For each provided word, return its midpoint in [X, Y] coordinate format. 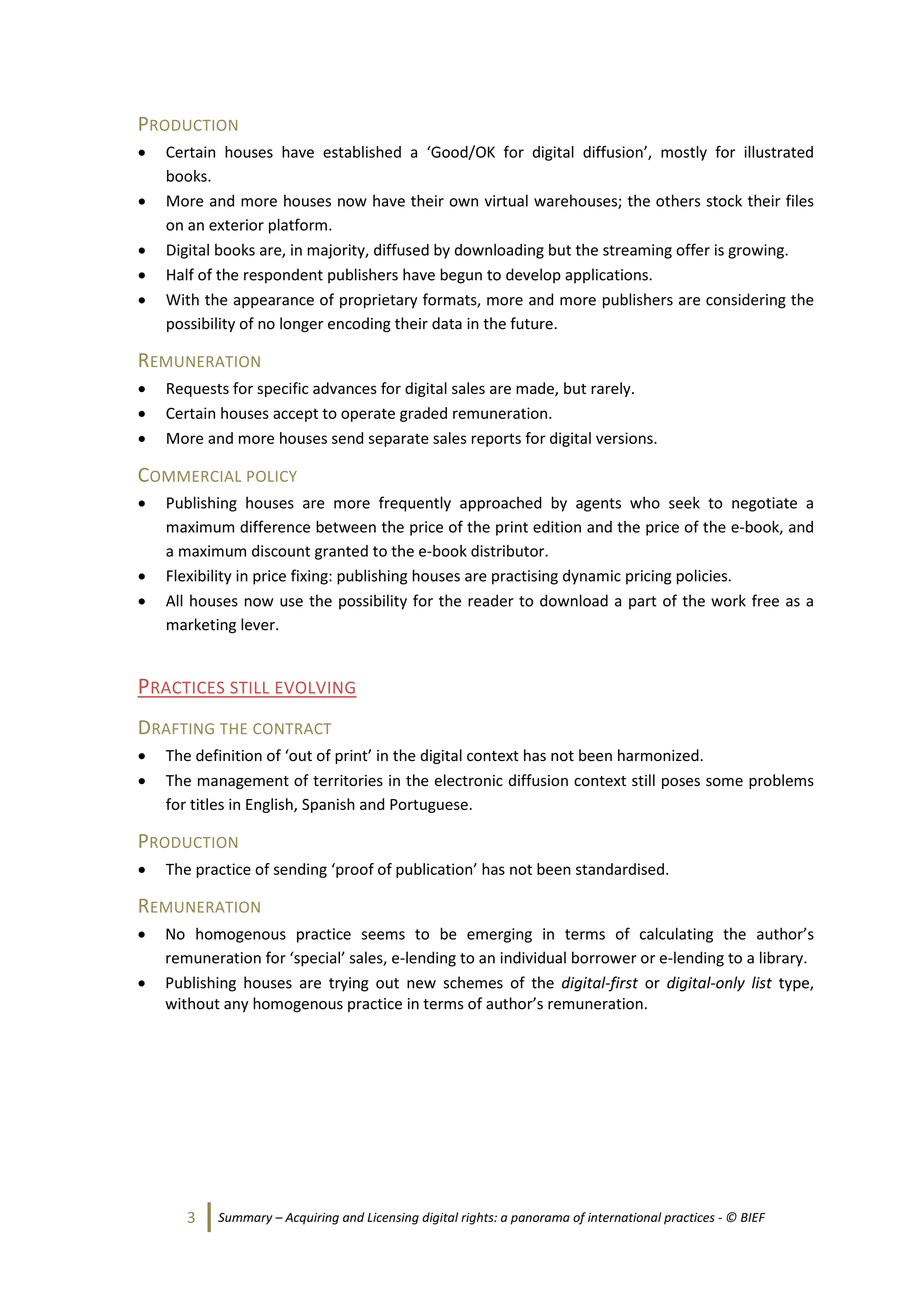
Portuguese [429, 806]
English [270, 805]
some [724, 782]
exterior [236, 225]
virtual [506, 200]
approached [501, 504]
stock [724, 200]
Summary [245, 1219]
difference [275, 526]
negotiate [764, 504]
